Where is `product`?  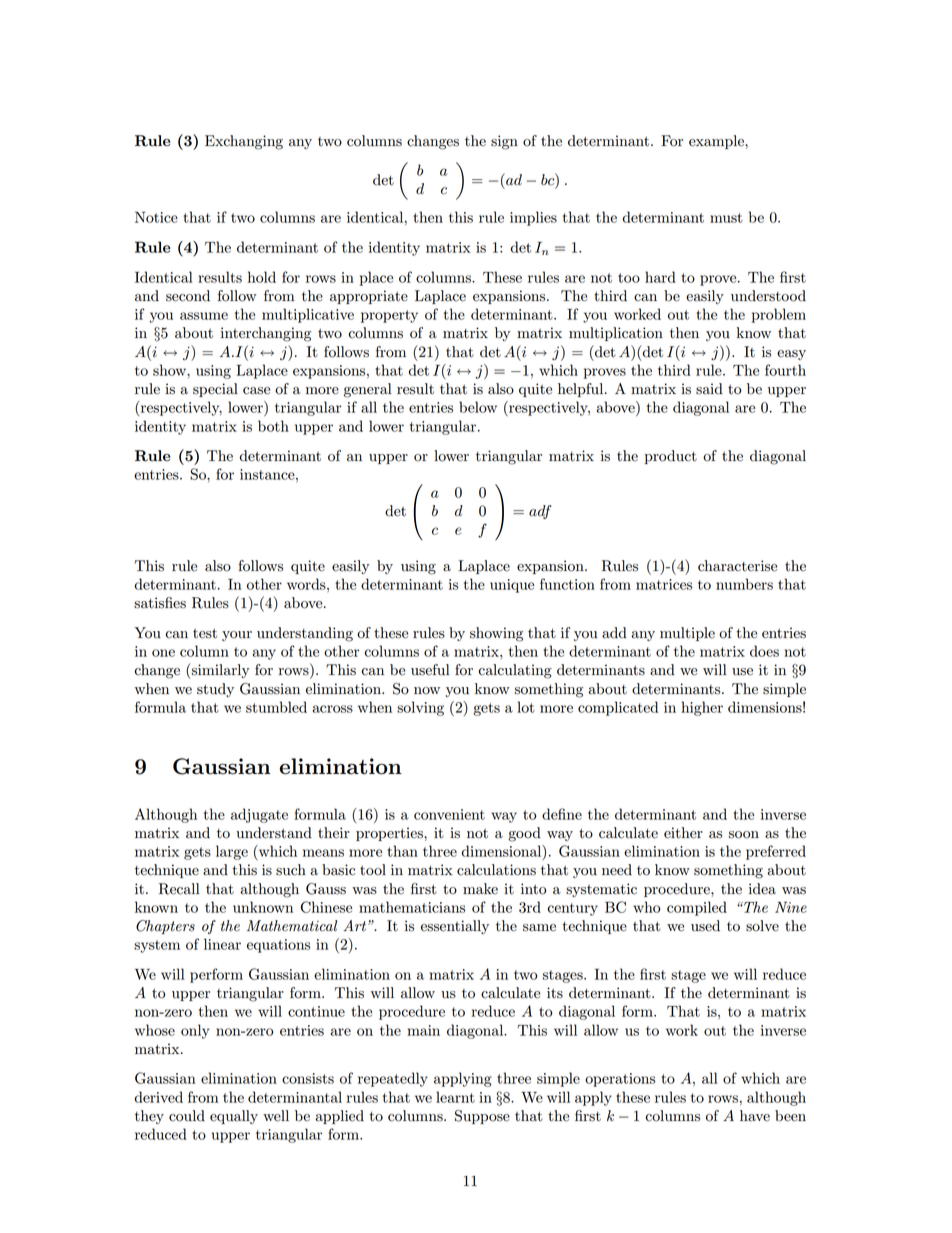
product is located at coordinates (671, 457).
